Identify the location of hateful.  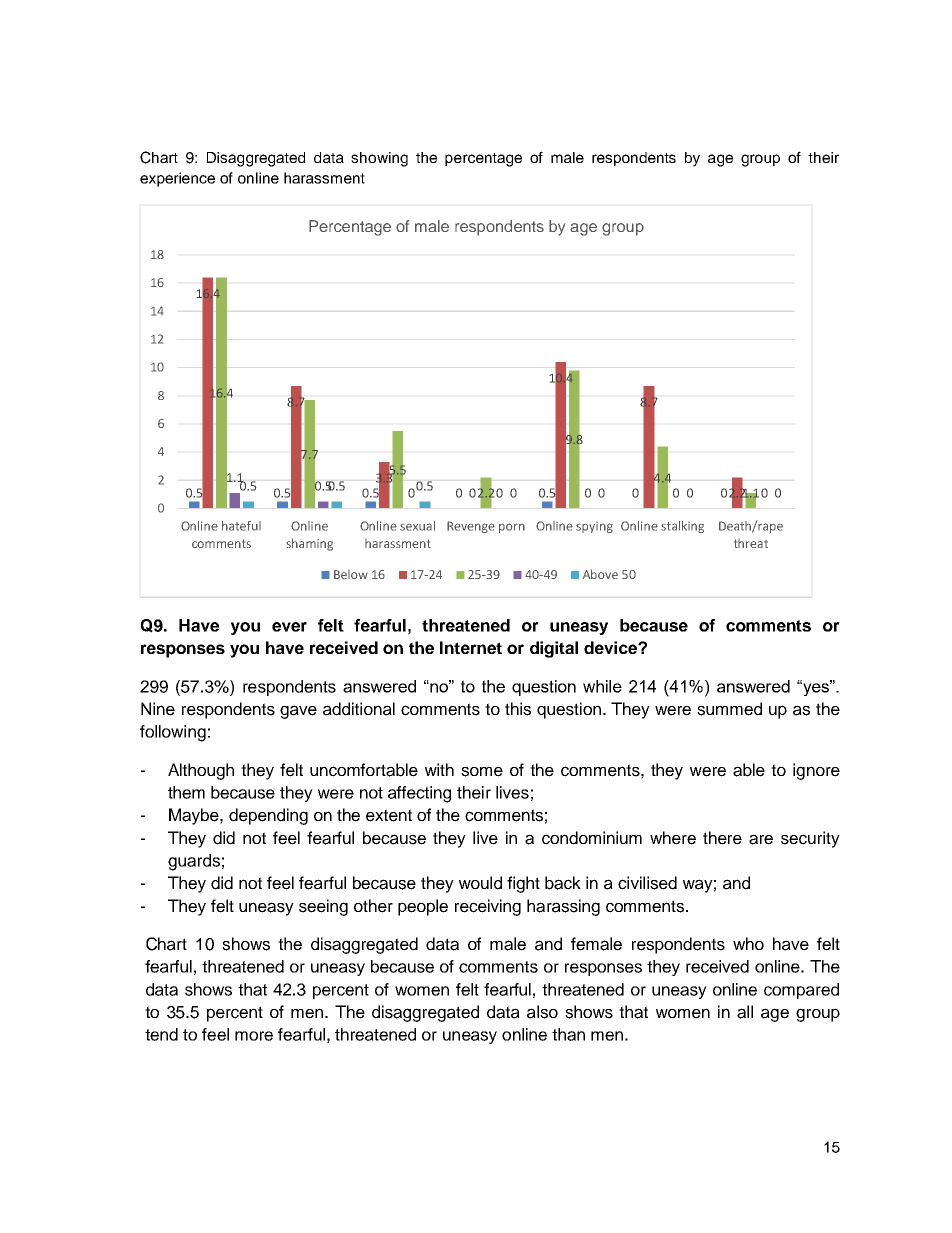
(241, 526).
